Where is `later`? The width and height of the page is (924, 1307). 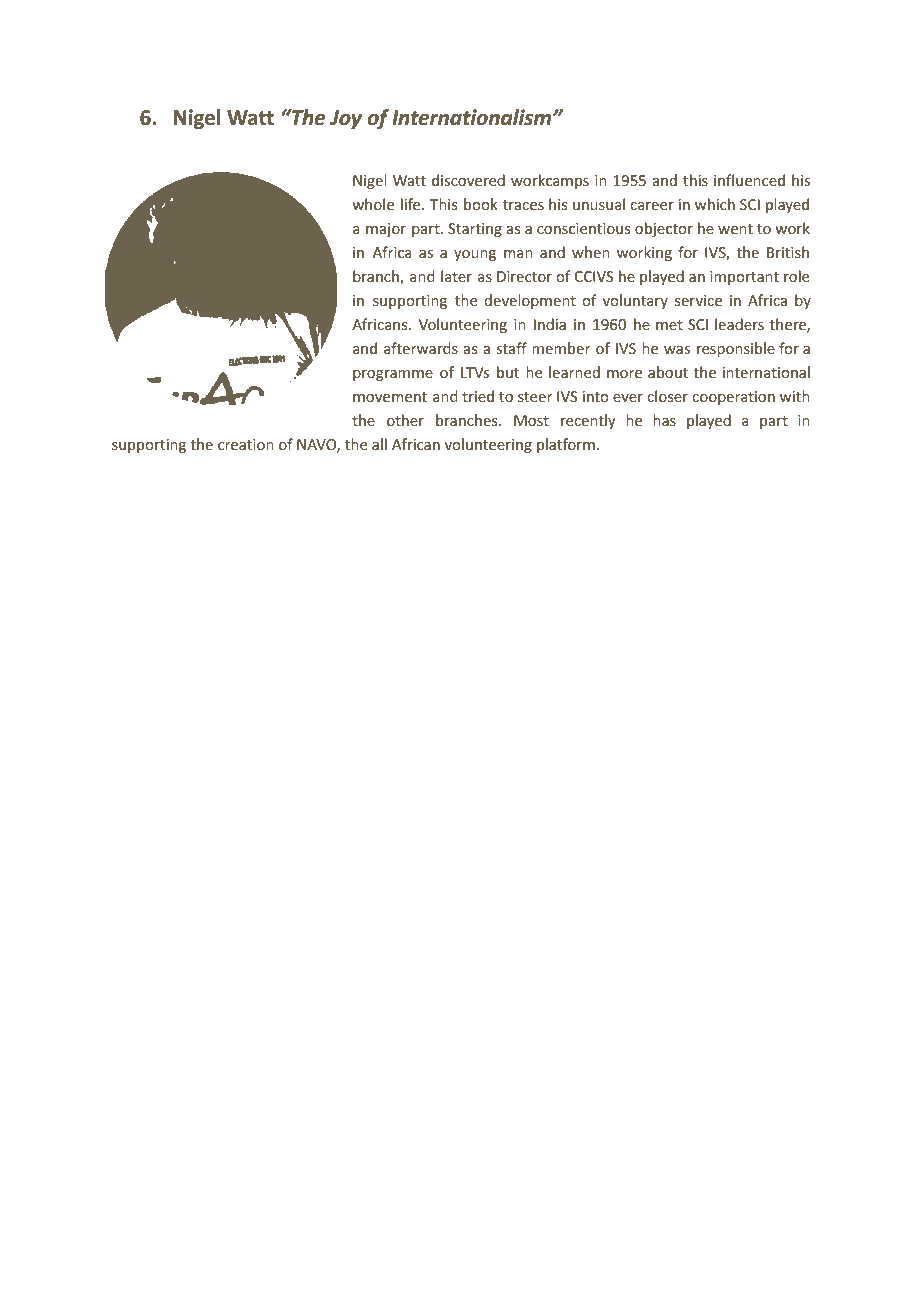
later is located at coordinates (456, 276).
